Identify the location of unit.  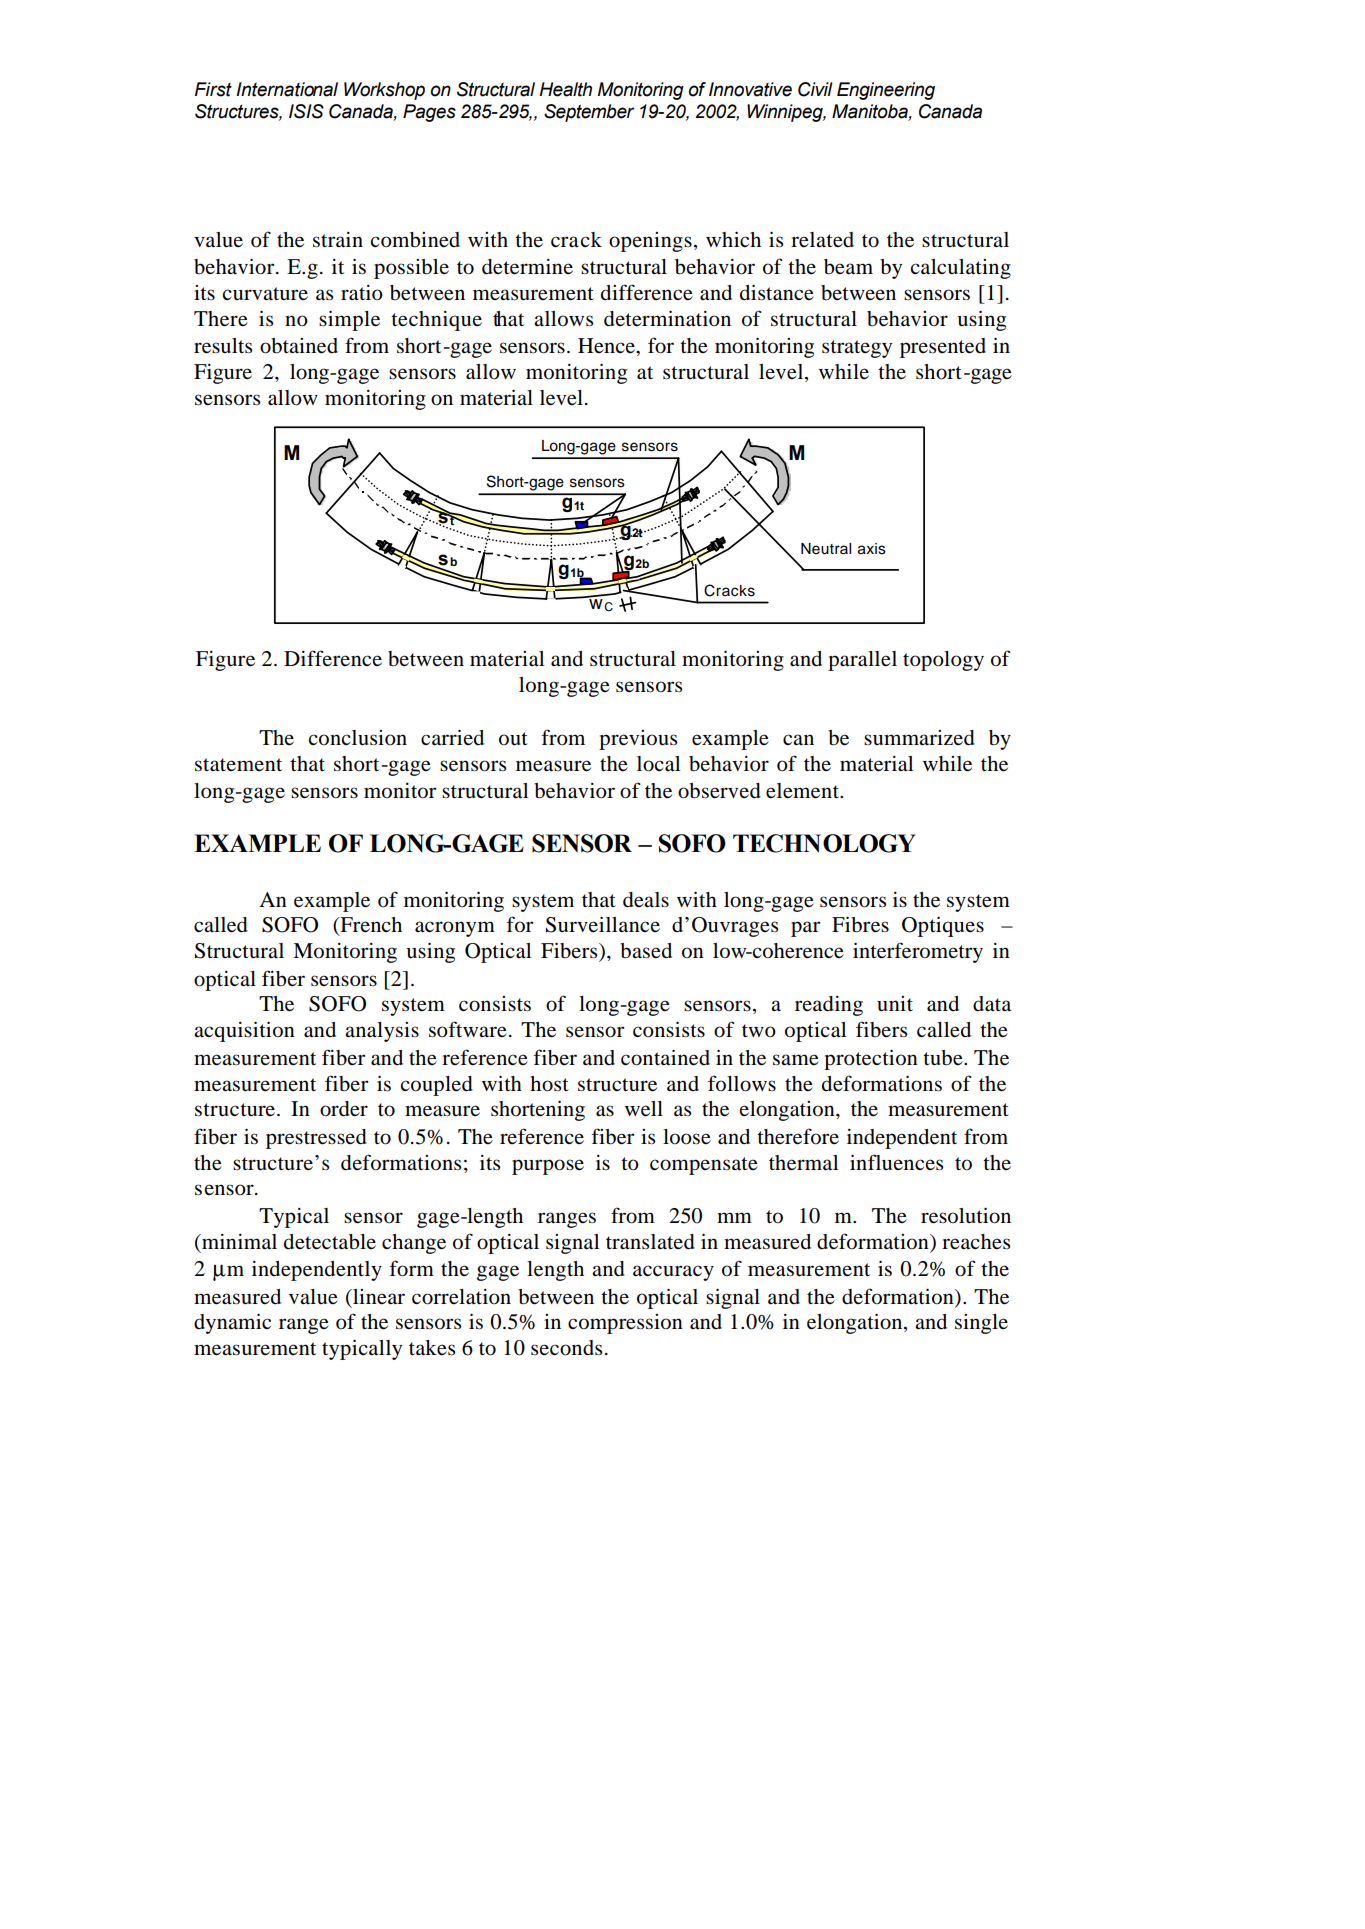
(895, 1004).
